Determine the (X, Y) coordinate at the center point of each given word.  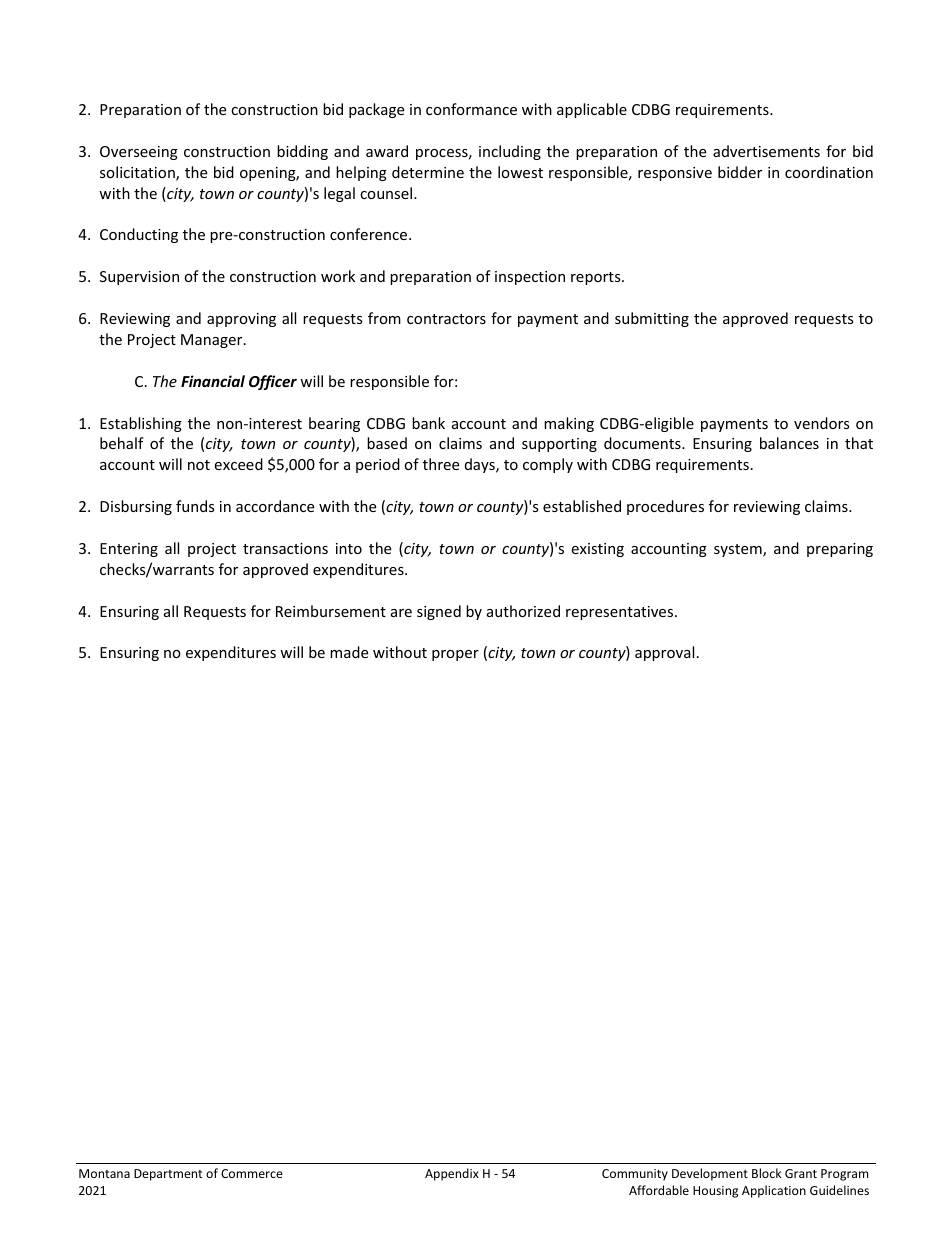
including (510, 152)
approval (664, 653)
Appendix (452, 1174)
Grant (801, 1173)
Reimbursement (331, 611)
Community (635, 1175)
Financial (213, 381)
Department (168, 1175)
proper (455, 655)
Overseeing (139, 153)
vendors (822, 423)
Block (766, 1173)
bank (428, 423)
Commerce (252, 1173)
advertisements (766, 151)
